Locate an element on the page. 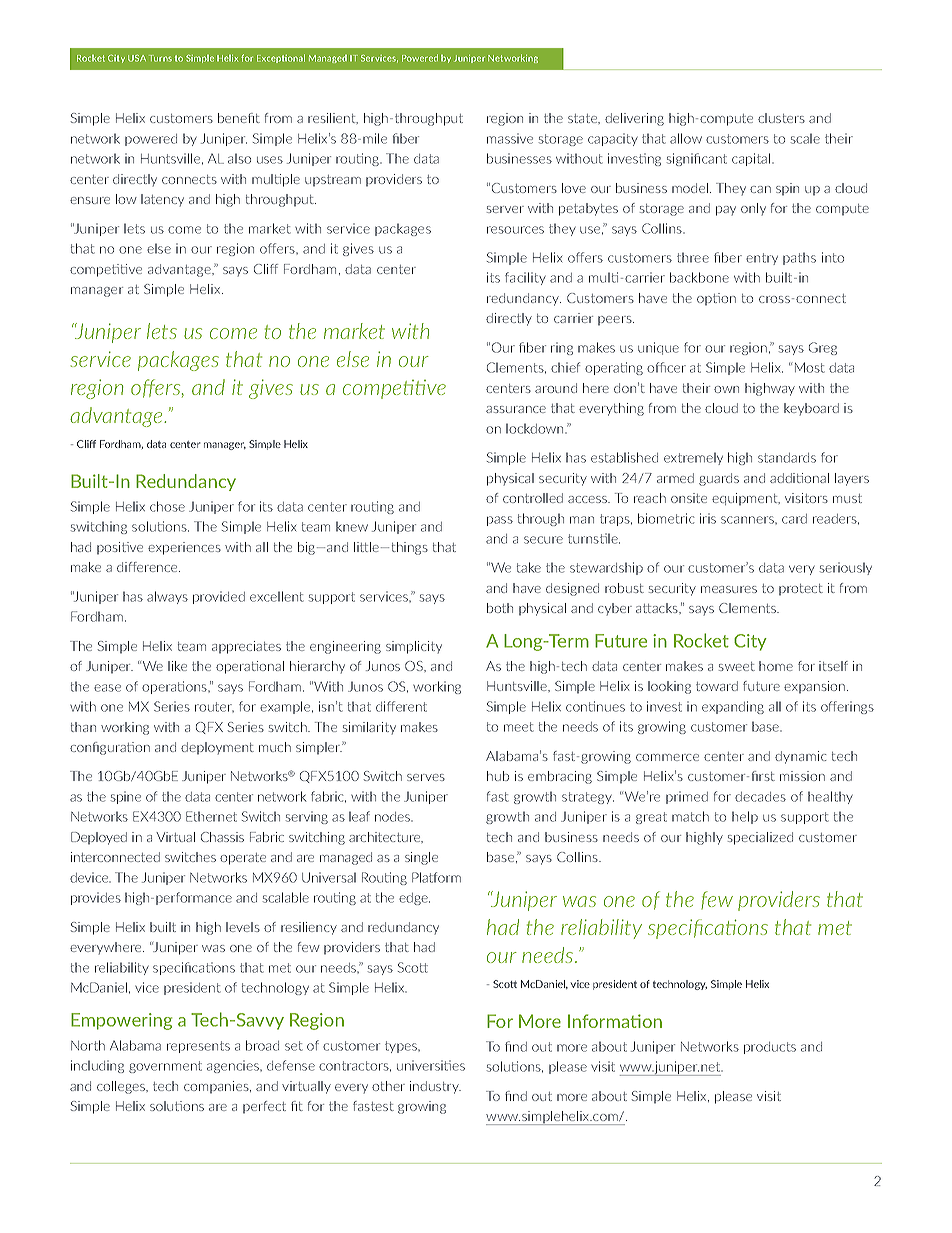 The width and height of the document is (952, 1233). Ethernet is located at coordinates (211, 816).
